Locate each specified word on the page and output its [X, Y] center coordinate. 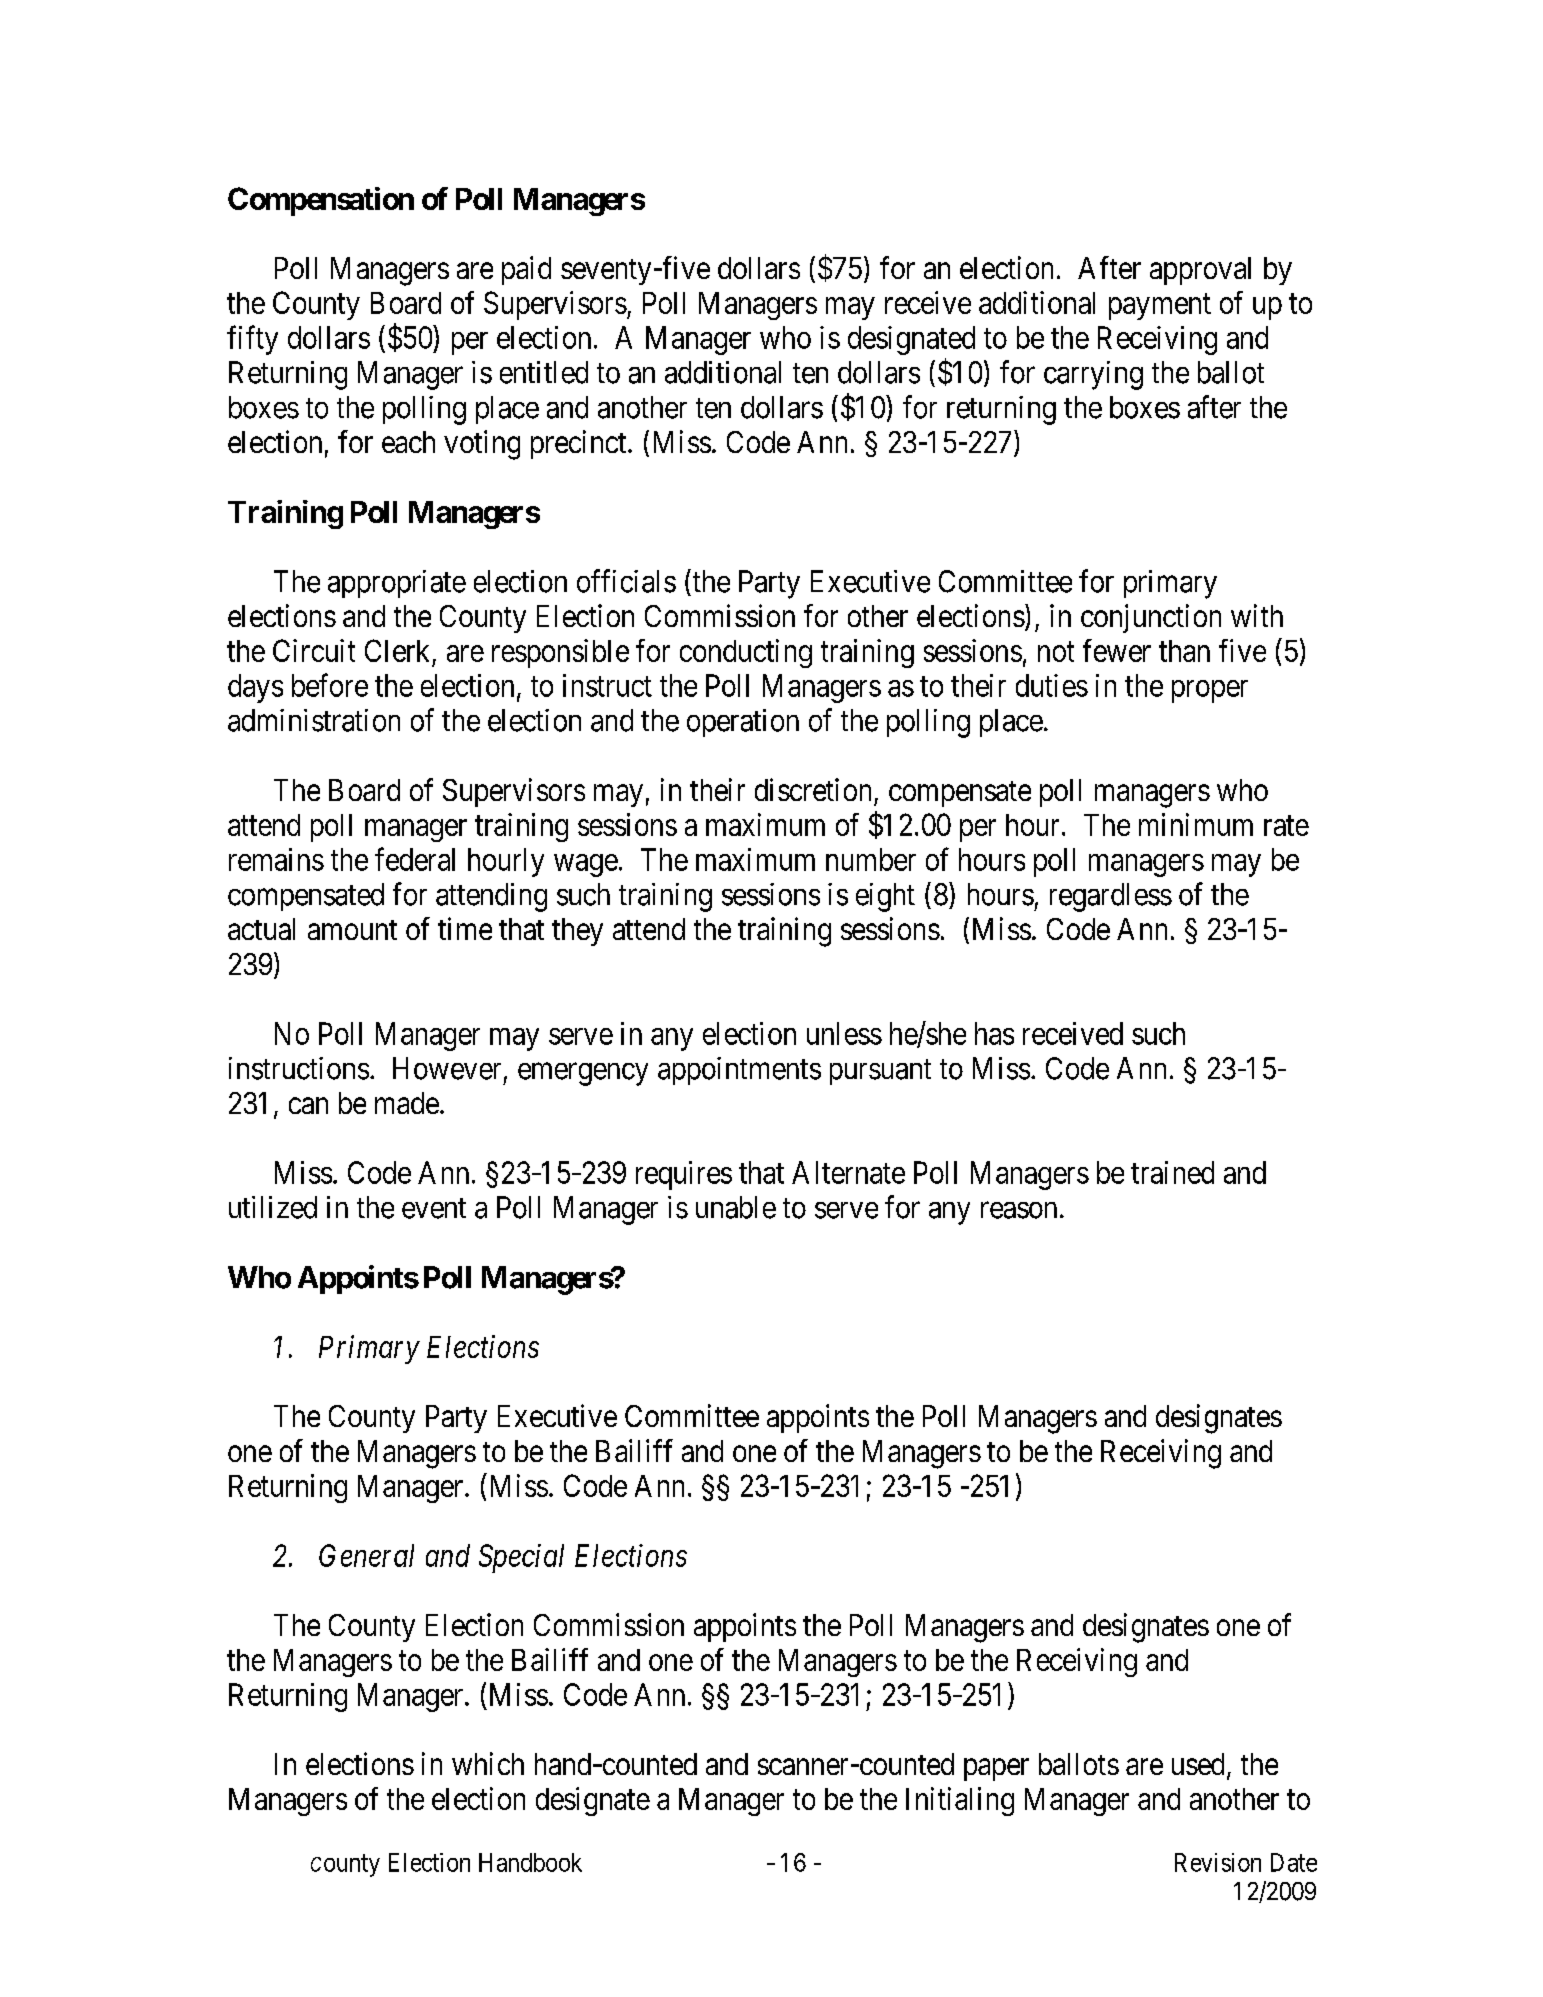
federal [415, 859]
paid [526, 270]
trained [1172, 1172]
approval [1200, 271]
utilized [273, 1207]
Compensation [321, 201]
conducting [746, 653]
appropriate [397, 584]
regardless [1111, 897]
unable [736, 1207]
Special [521, 1558]
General [366, 1555]
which [488, 1763]
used [1198, 1764]
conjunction [1151, 618]
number [871, 859]
